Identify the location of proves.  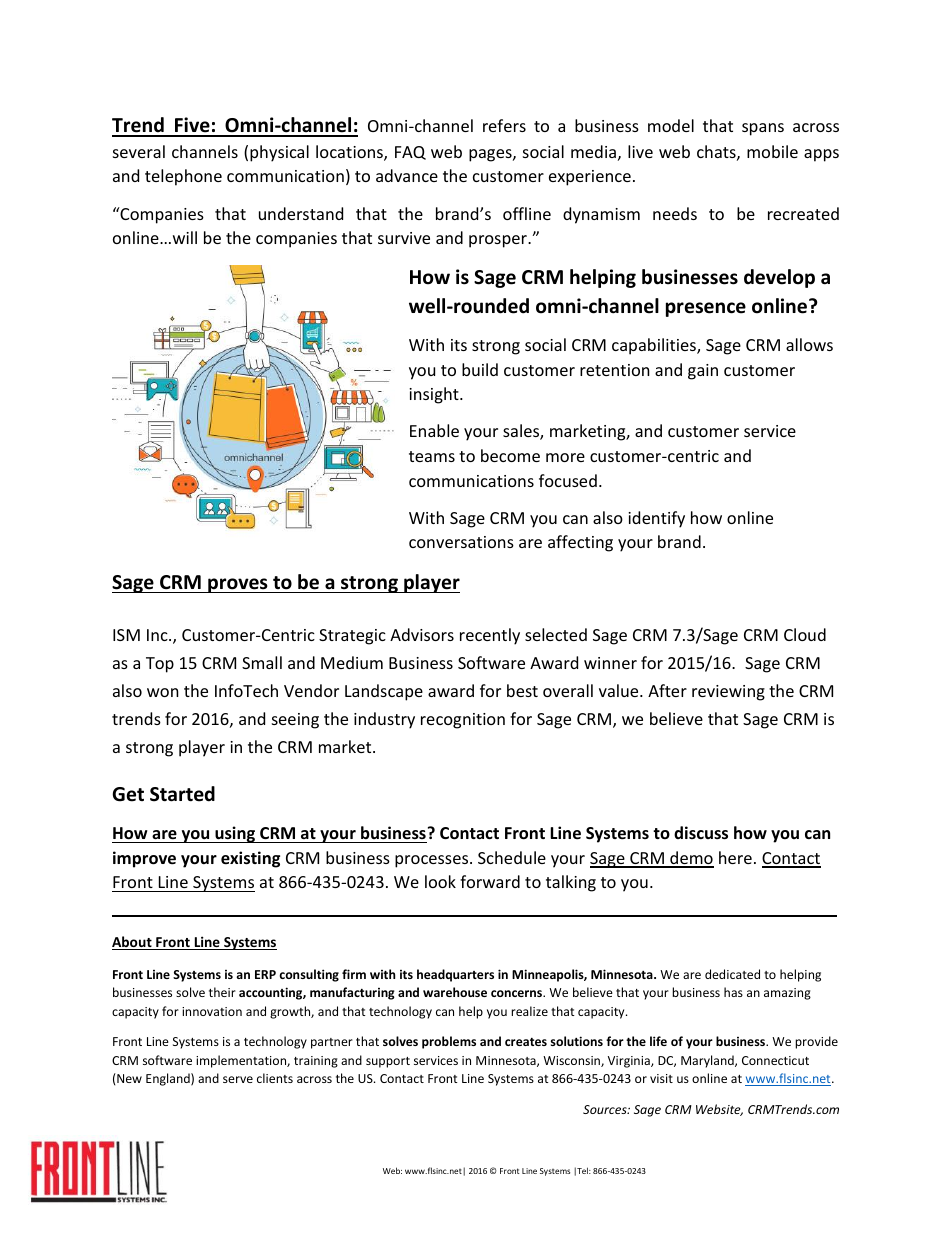
(238, 585).
